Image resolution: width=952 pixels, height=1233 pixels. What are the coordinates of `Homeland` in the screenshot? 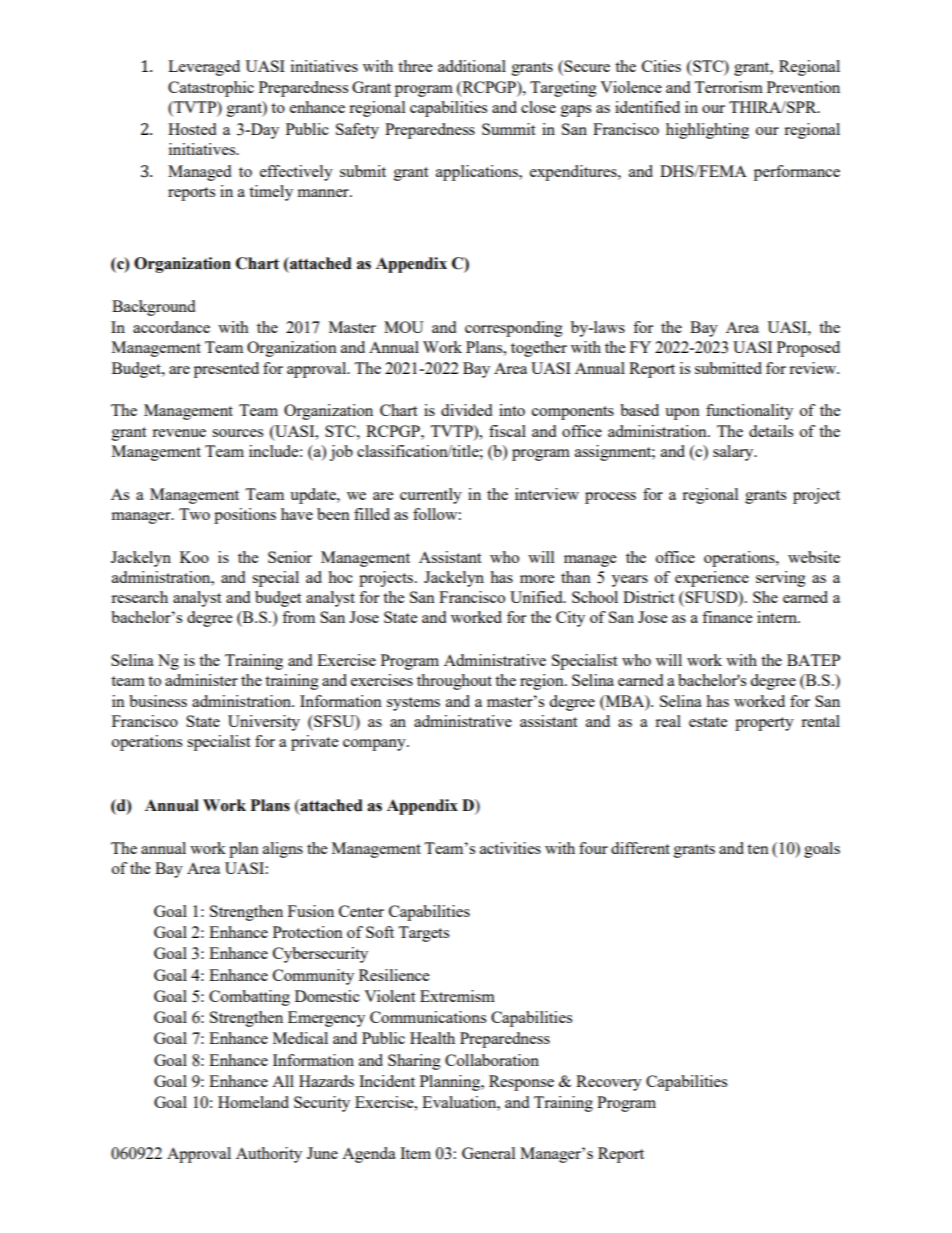 It's located at (253, 1102).
